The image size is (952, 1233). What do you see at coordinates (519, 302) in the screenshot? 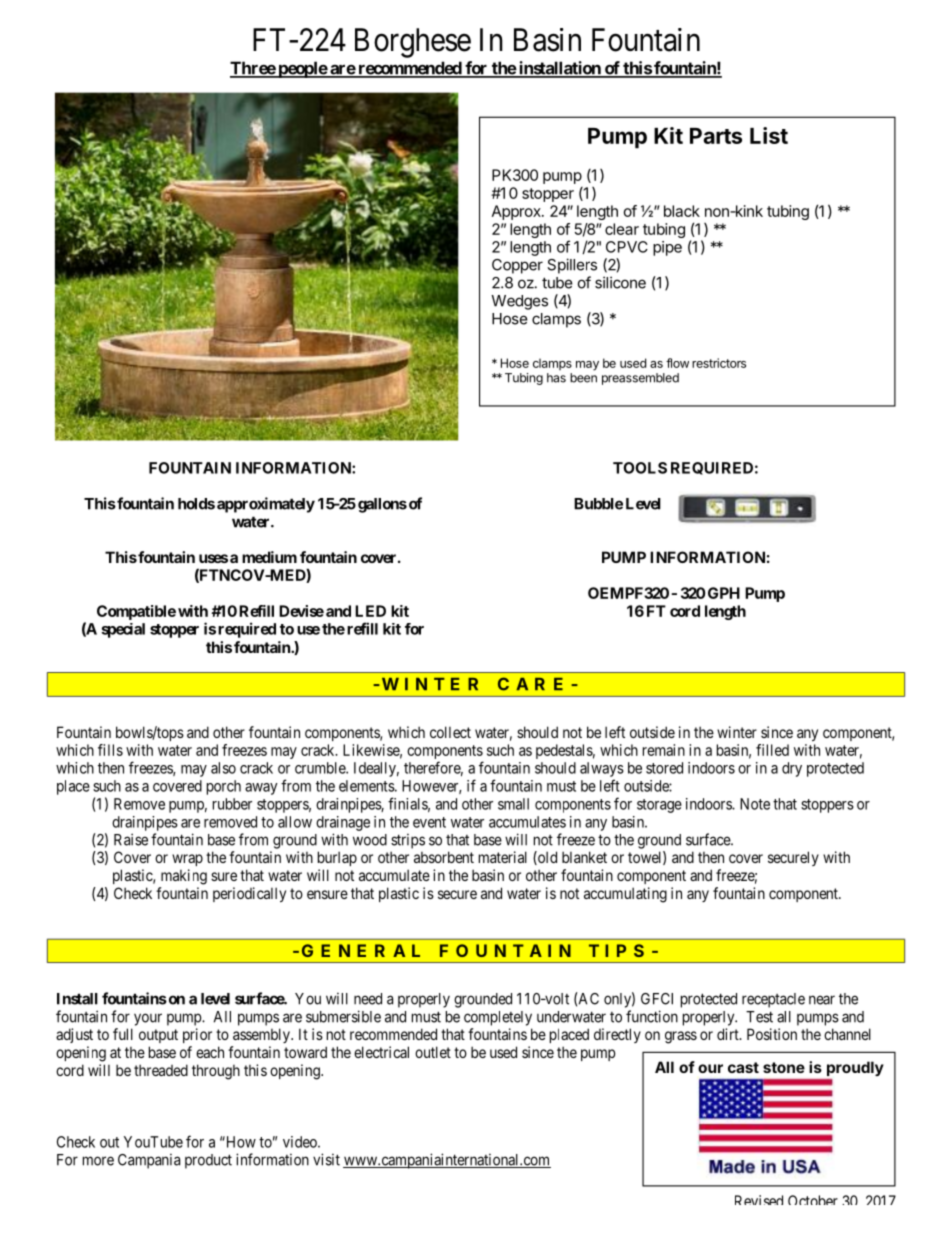
I see `Wedges` at bounding box center [519, 302].
